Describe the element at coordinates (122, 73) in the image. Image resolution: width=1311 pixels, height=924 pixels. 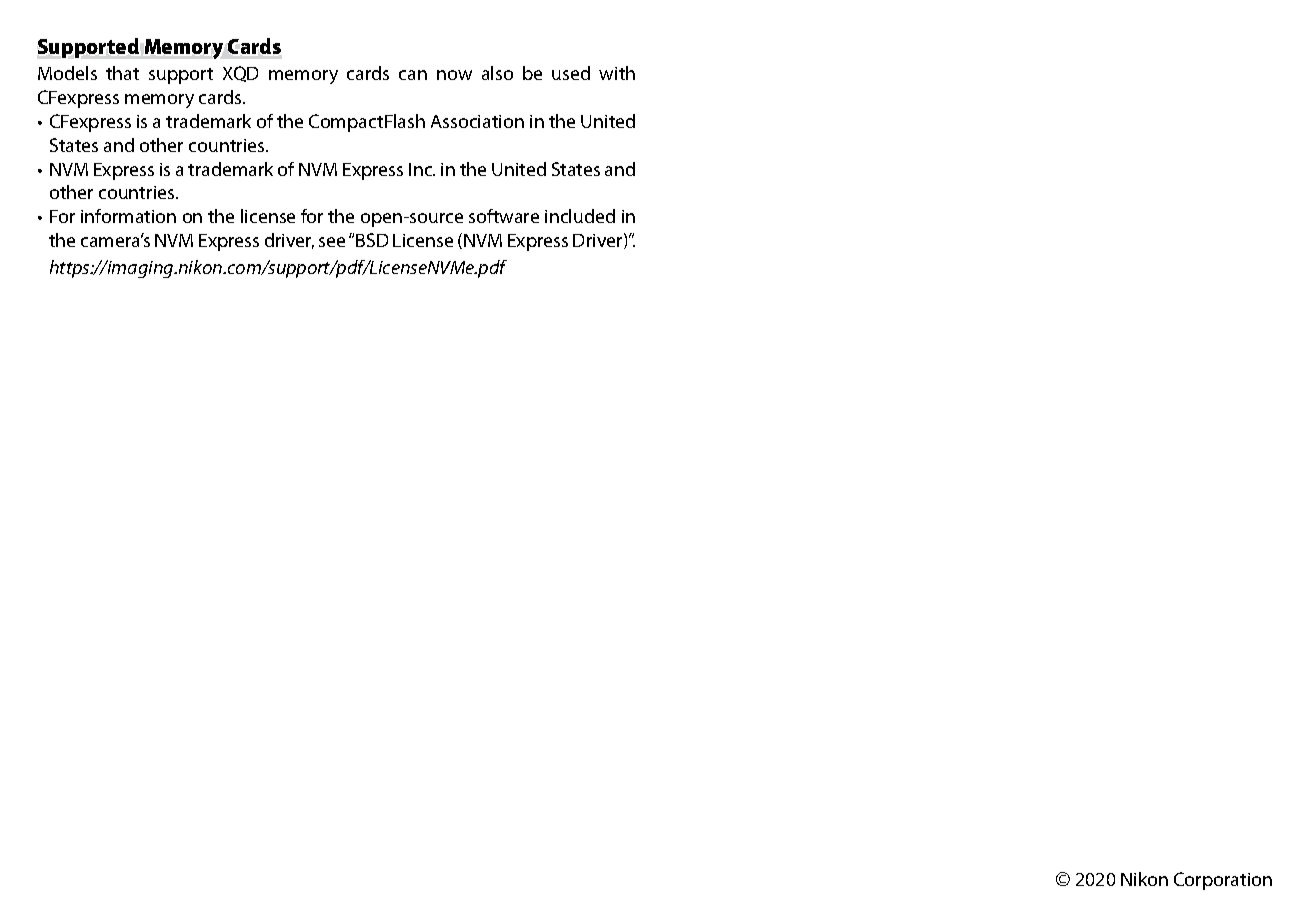
I see `that` at that location.
